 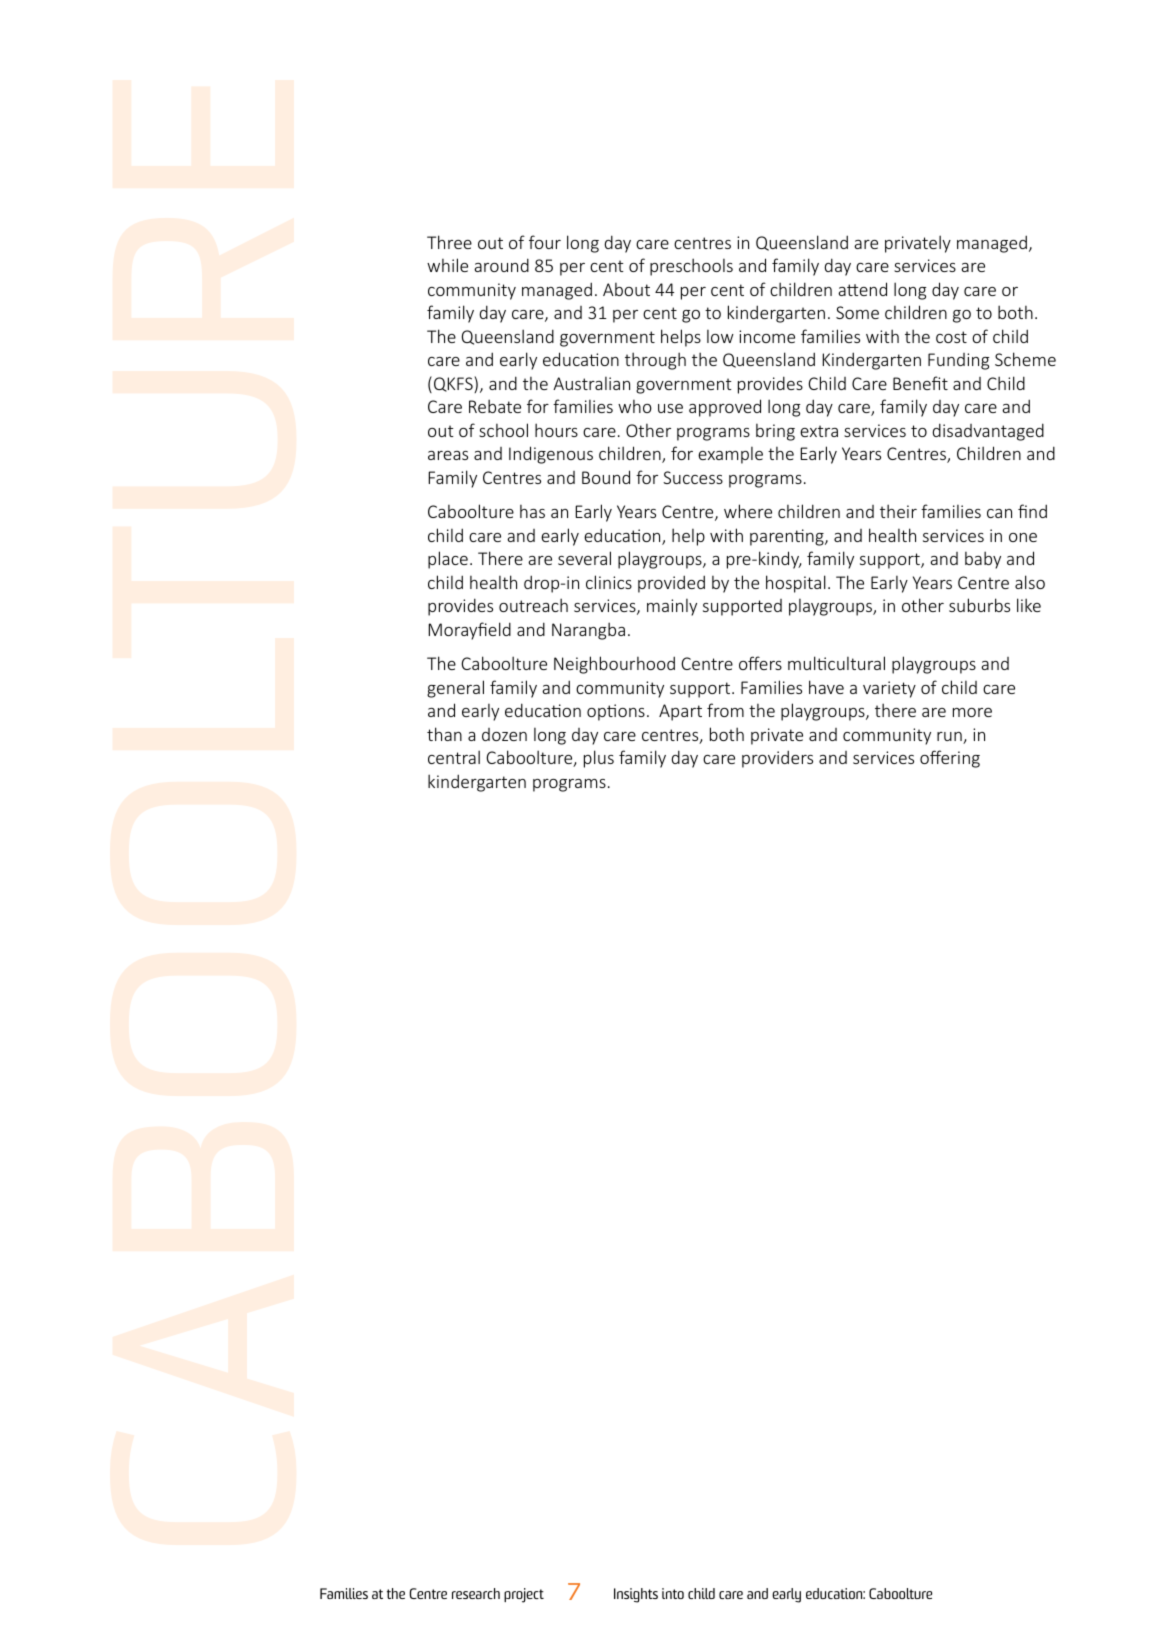 I want to click on dozen, so click(x=504, y=734).
